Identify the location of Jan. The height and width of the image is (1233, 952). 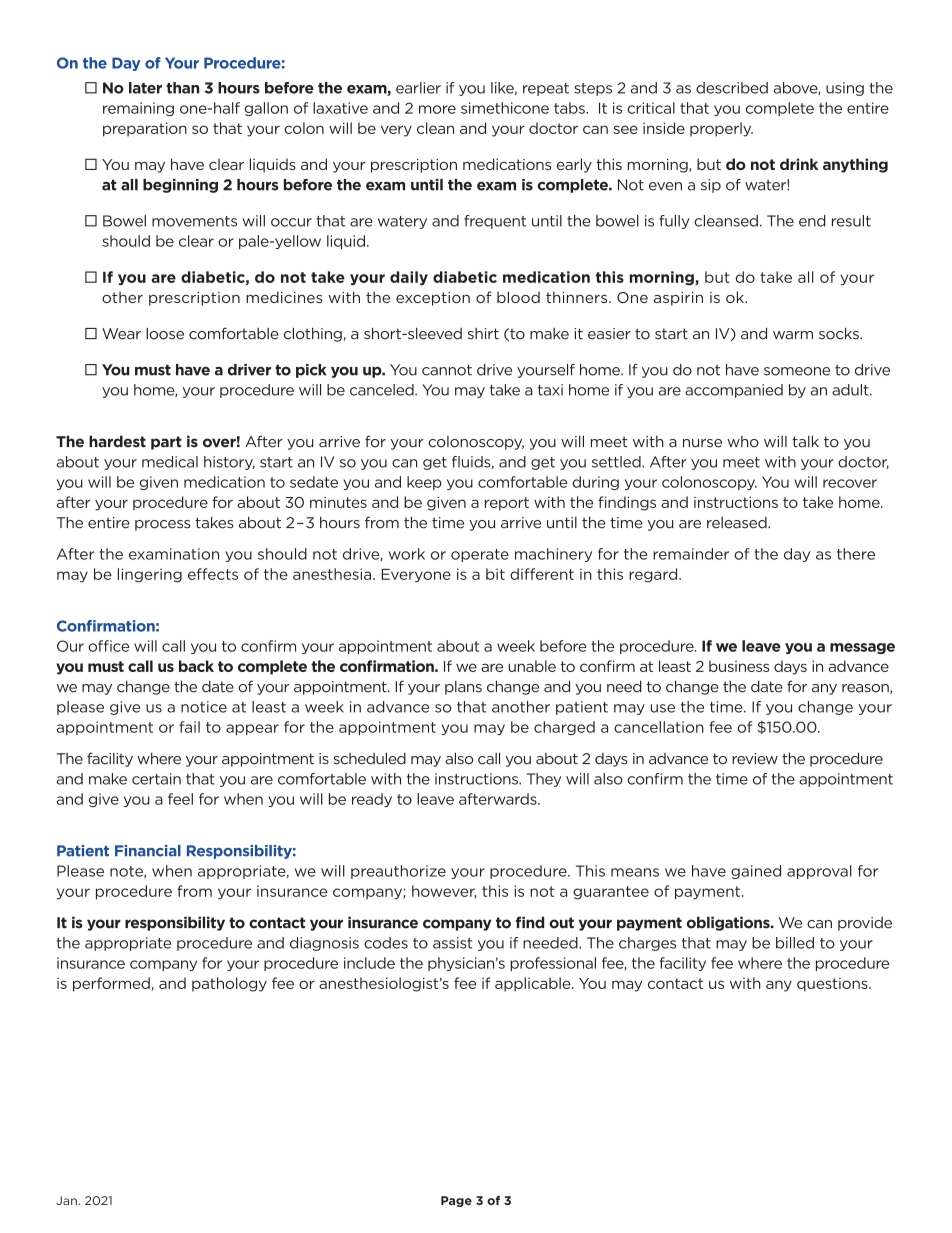
(67, 1200).
